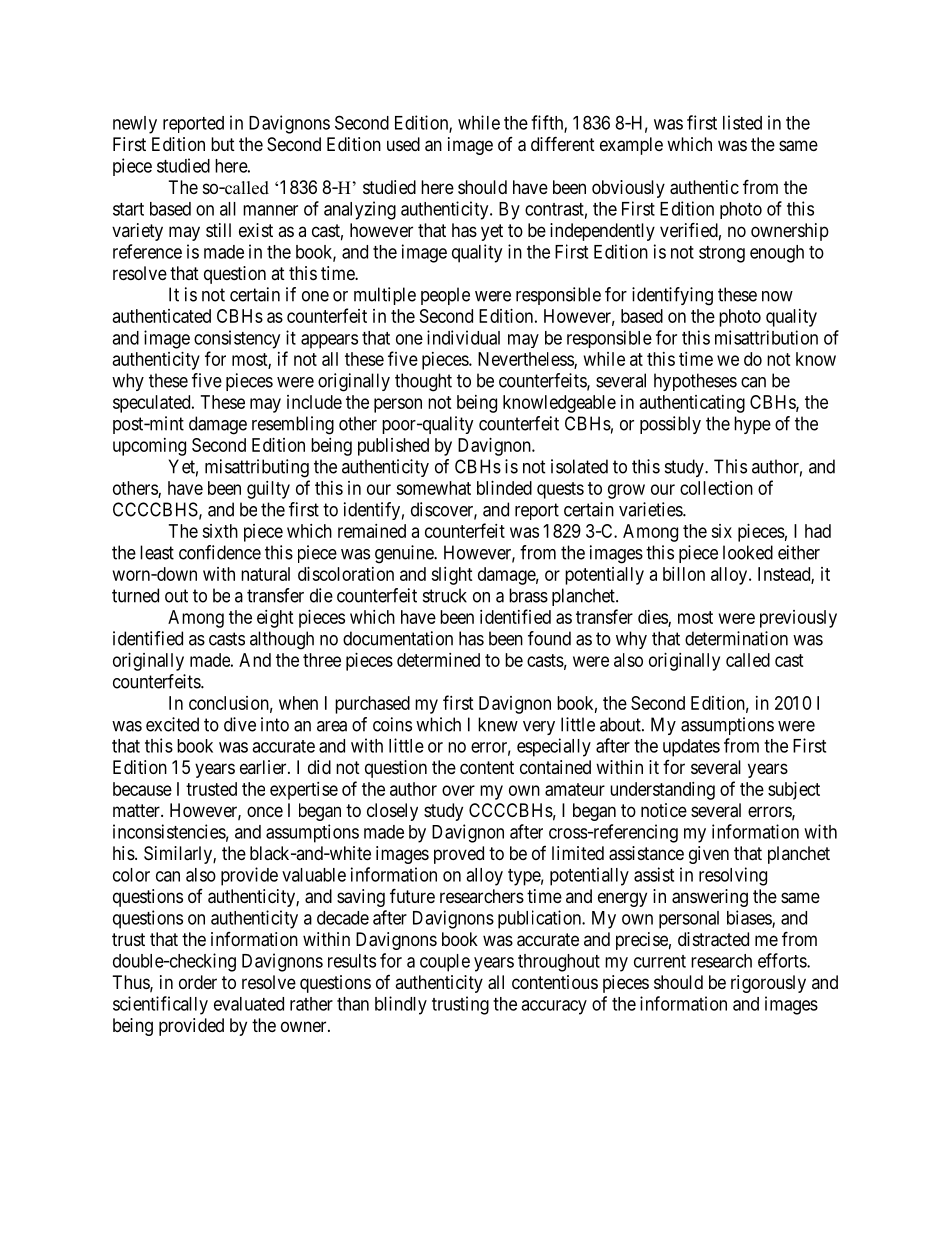  Describe the element at coordinates (742, 122) in the page. I see `listed` at that location.
